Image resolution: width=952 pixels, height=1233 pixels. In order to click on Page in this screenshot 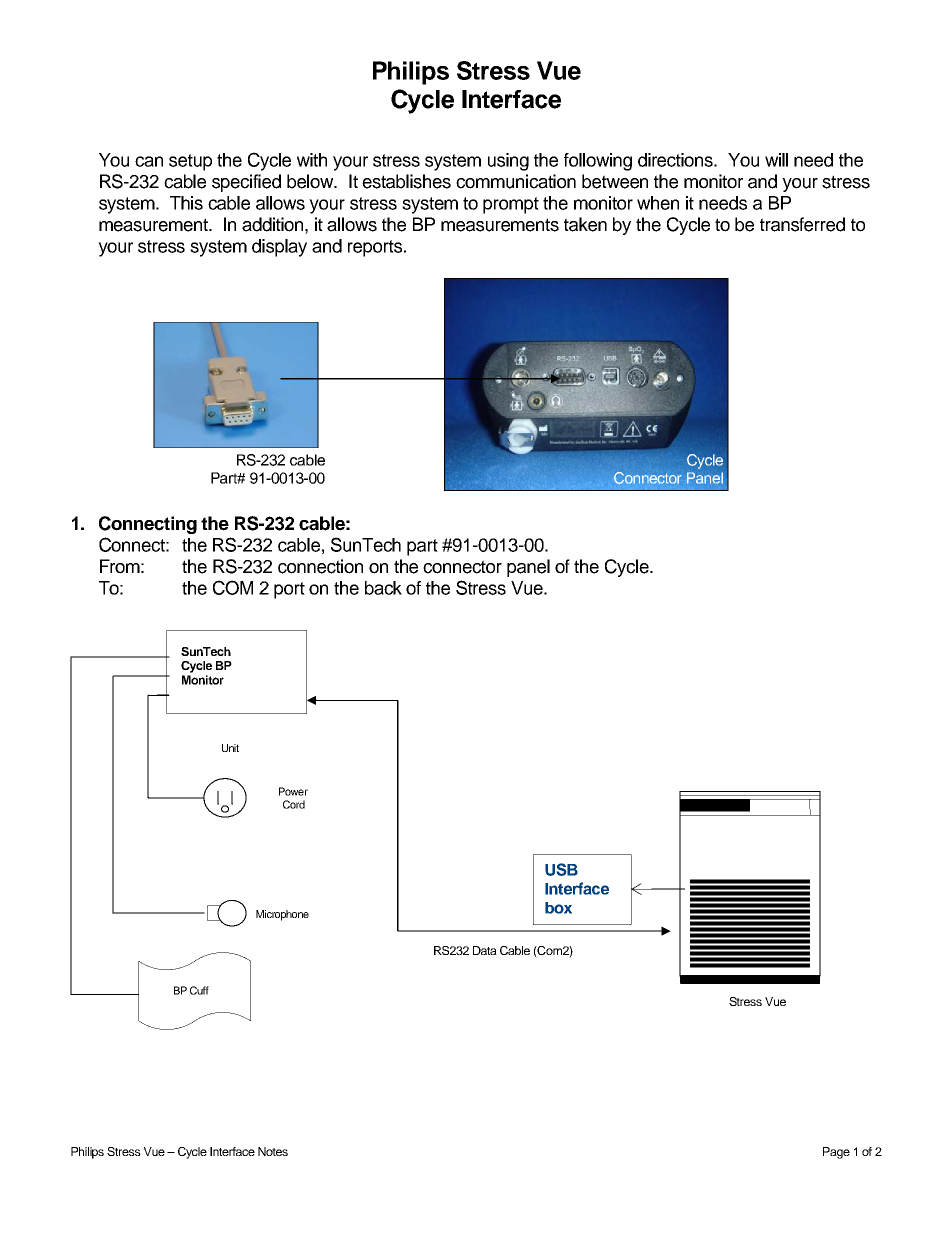, I will do `click(836, 1153)`.
